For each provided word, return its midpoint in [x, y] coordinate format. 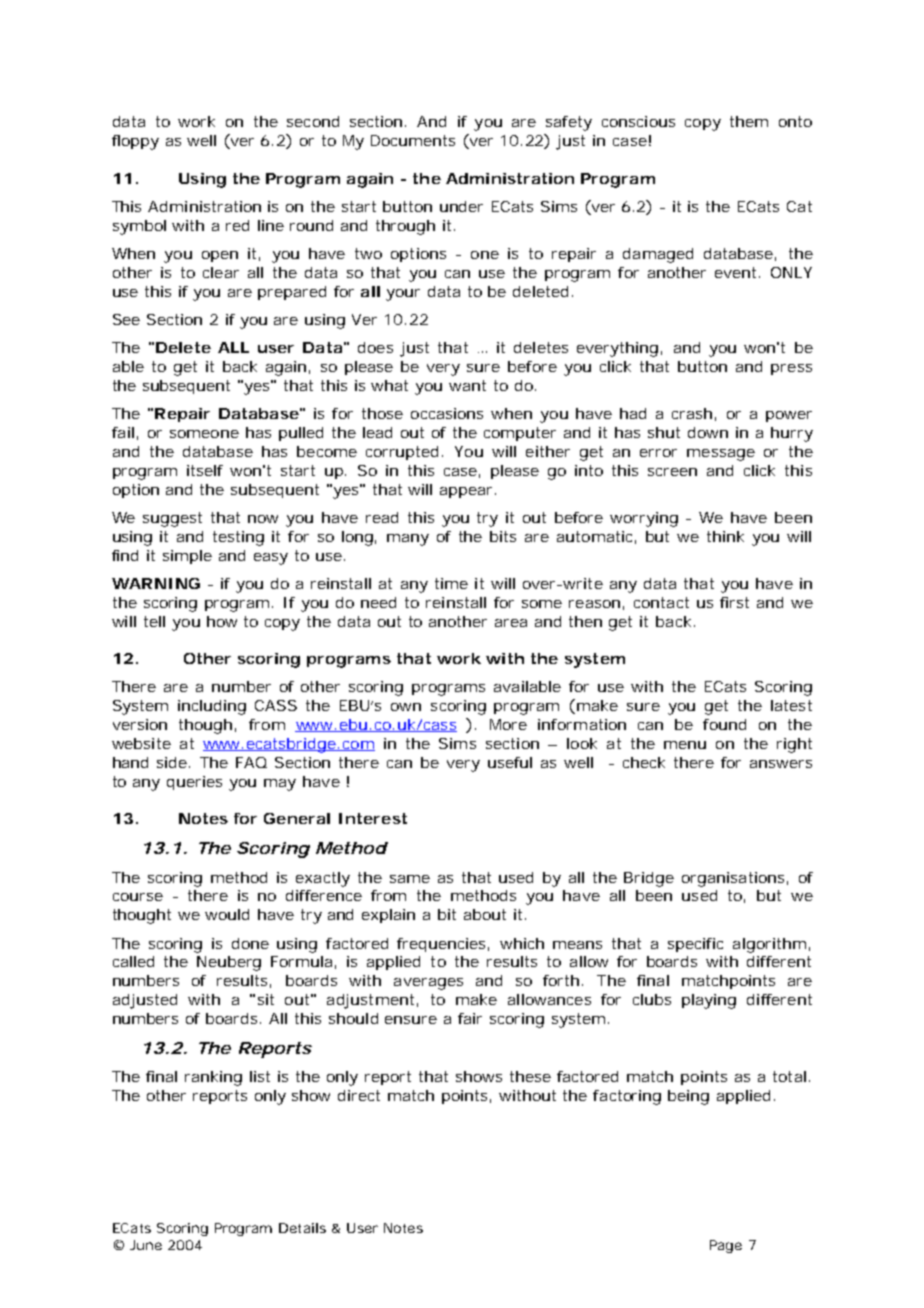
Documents [413, 140]
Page [726, 1246]
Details [302, 1228]
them [749, 121]
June [146, 1245]
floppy [135, 142]
